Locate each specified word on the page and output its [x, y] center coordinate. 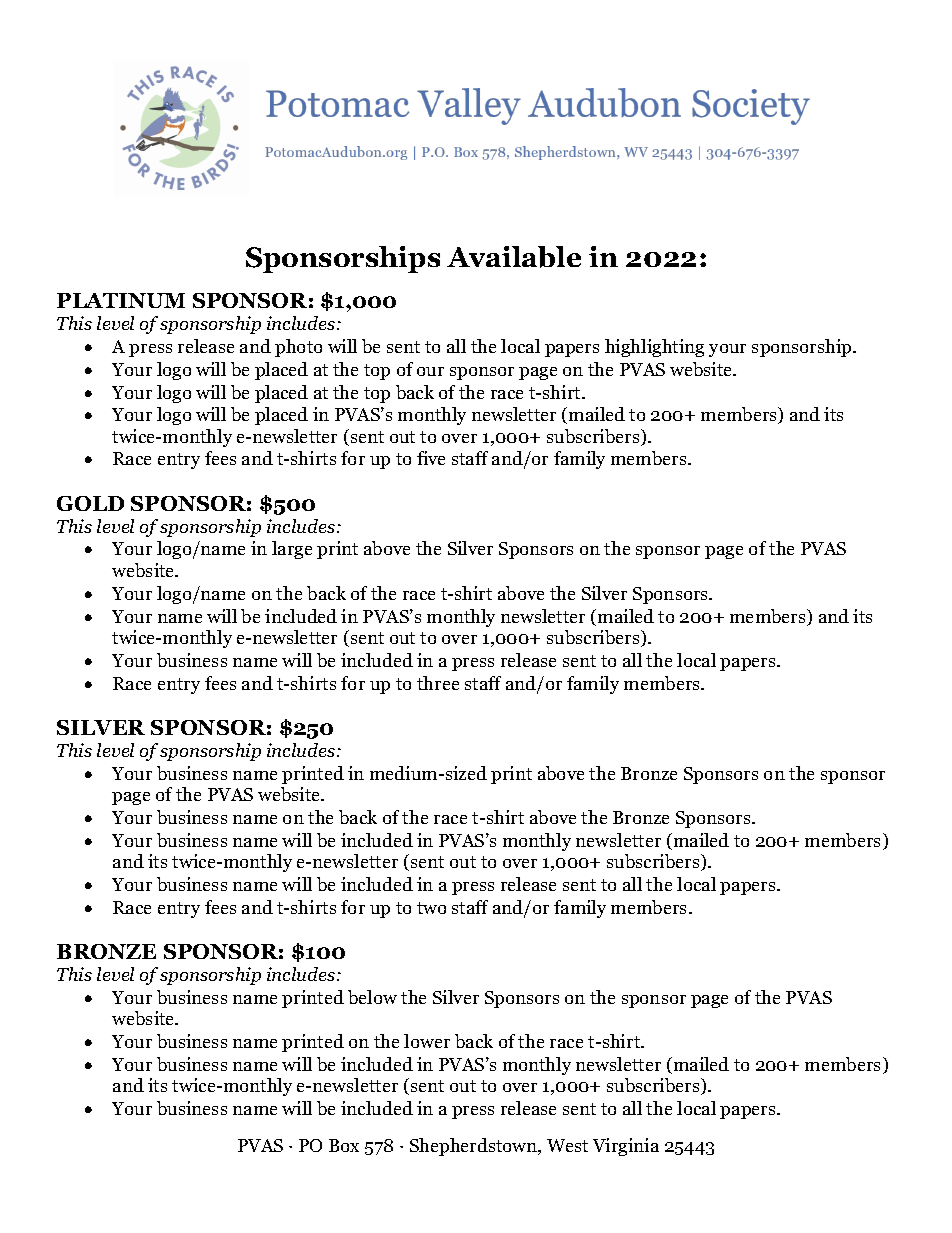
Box [344, 1145]
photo [298, 348]
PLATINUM [121, 300]
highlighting [654, 348]
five [431, 458]
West [567, 1145]
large [292, 550]
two [431, 908]
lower [427, 1041]
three [438, 683]
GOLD [90, 503]
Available [514, 257]
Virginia [626, 1147]
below [372, 997]
